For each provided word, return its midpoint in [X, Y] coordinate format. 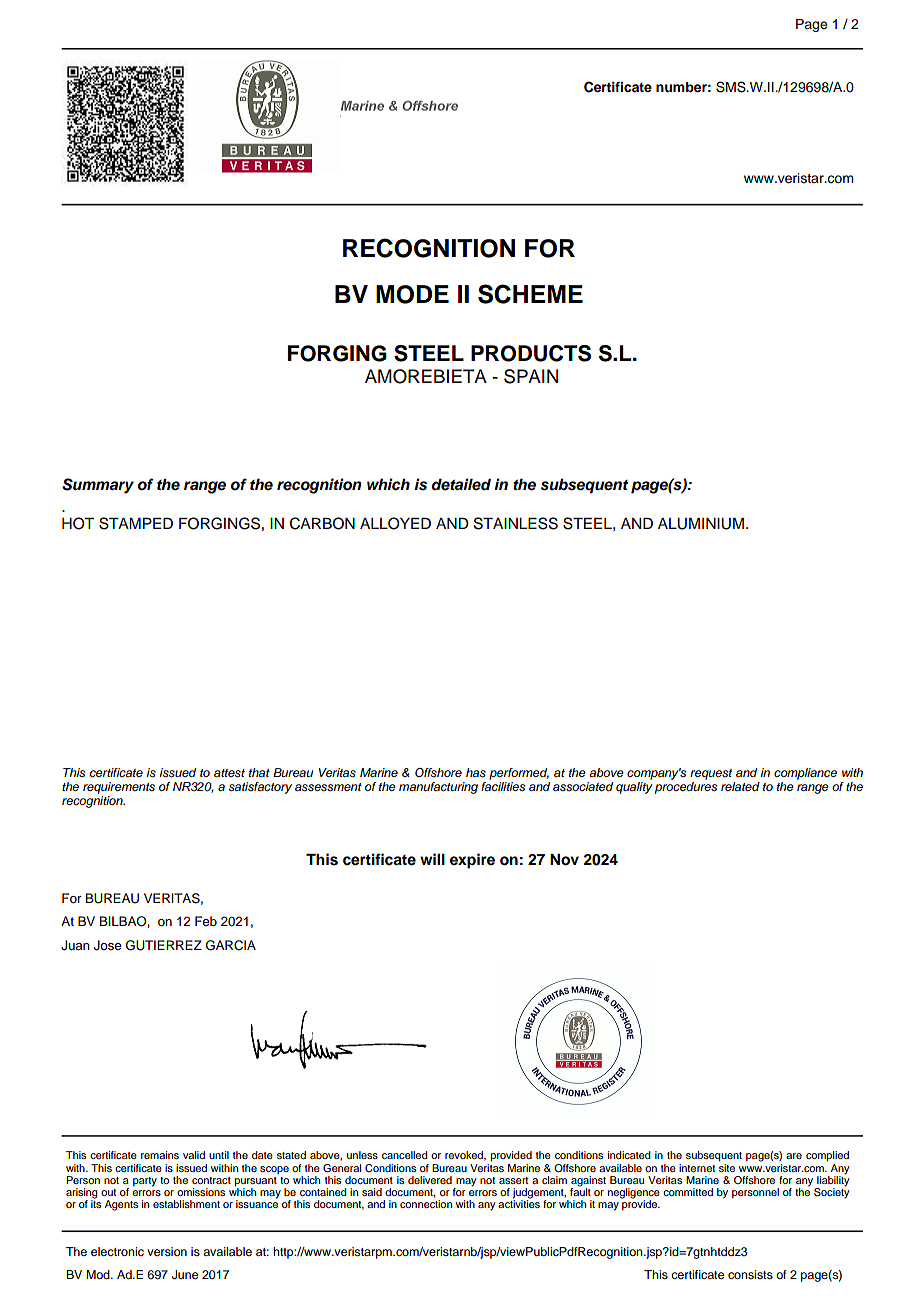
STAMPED [136, 523]
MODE [412, 294]
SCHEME [530, 294]
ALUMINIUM [701, 524]
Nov [564, 860]
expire [472, 861]
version [167, 1251]
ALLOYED [395, 523]
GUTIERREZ [164, 945]
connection [426, 1204]
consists [750, 1274]
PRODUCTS [531, 353]
